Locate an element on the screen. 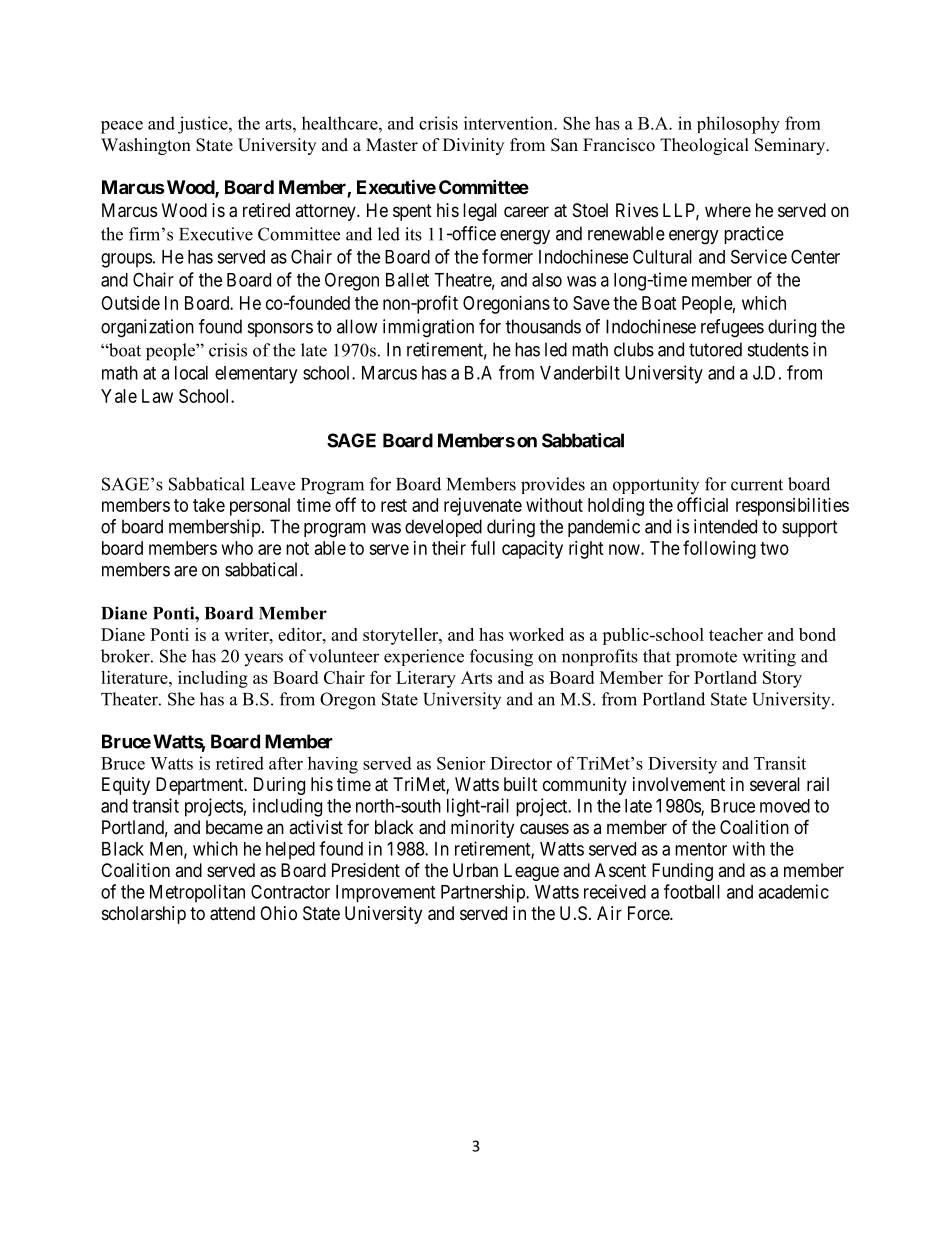  Divinity is located at coordinates (473, 146).
